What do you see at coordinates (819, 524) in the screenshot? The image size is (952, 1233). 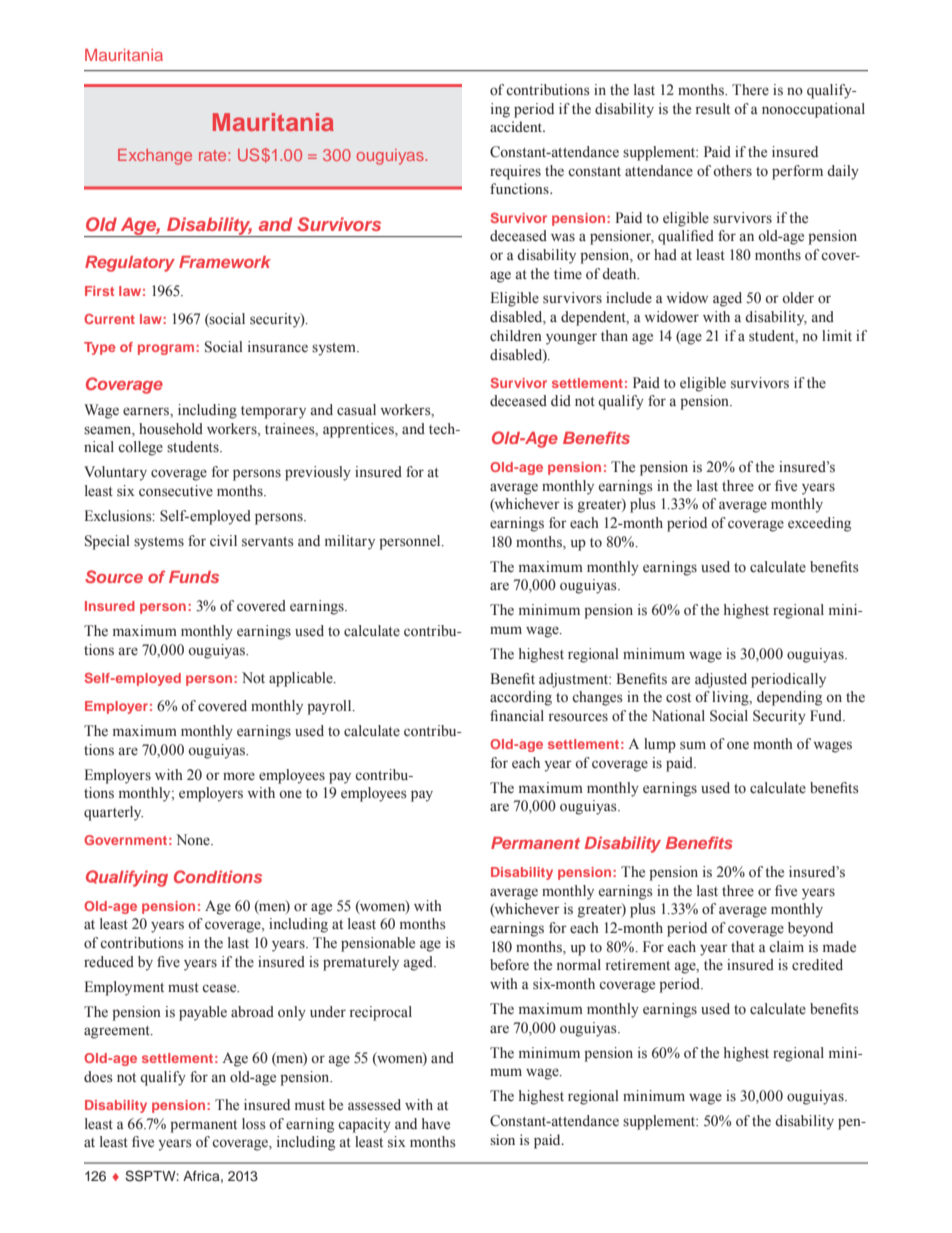 I see `exceeding` at bounding box center [819, 524].
